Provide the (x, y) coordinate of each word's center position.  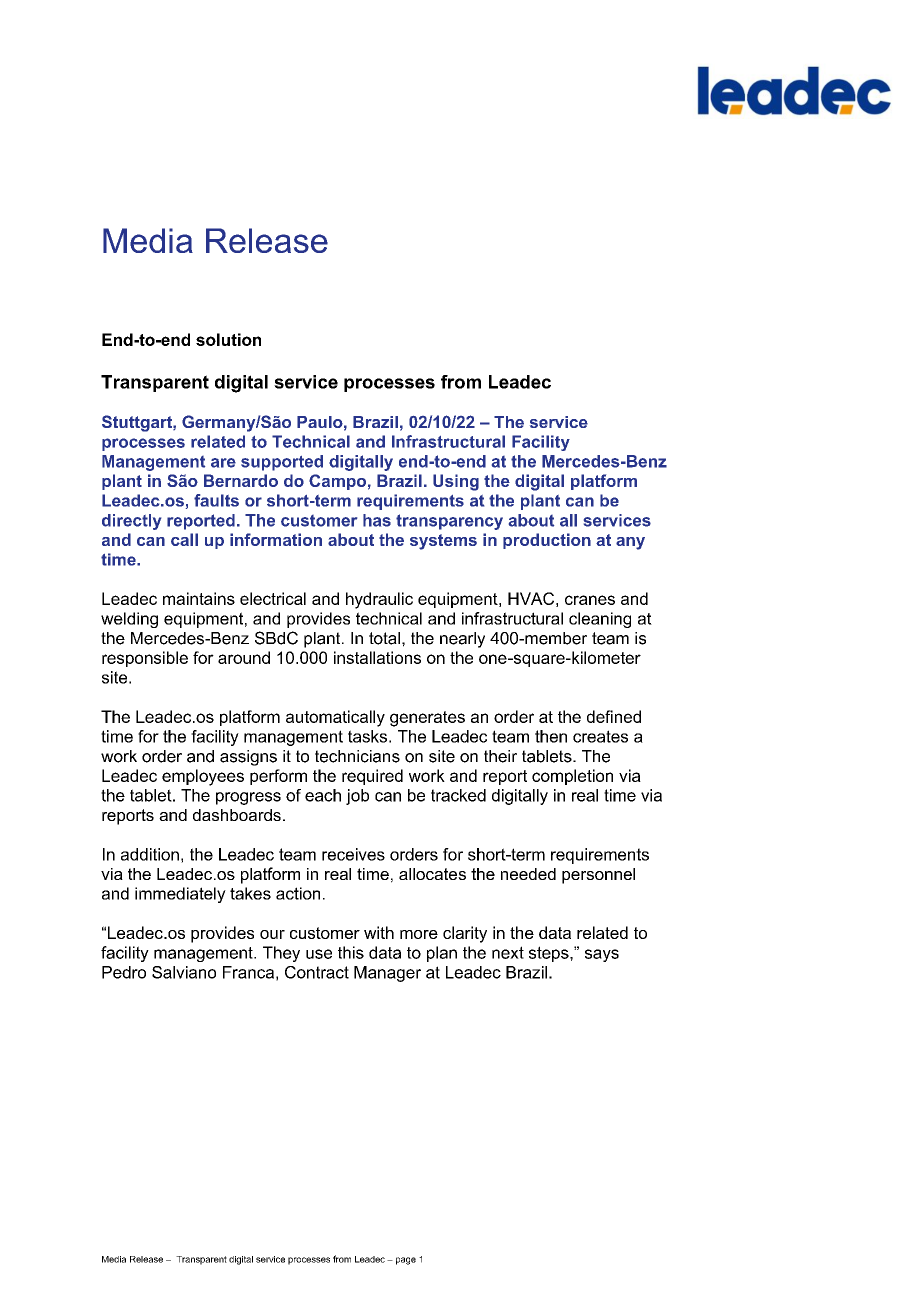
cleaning (600, 620)
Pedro (124, 972)
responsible (145, 659)
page (406, 1261)
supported (282, 463)
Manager (387, 974)
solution (228, 339)
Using (456, 482)
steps (550, 954)
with (379, 932)
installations (377, 657)
